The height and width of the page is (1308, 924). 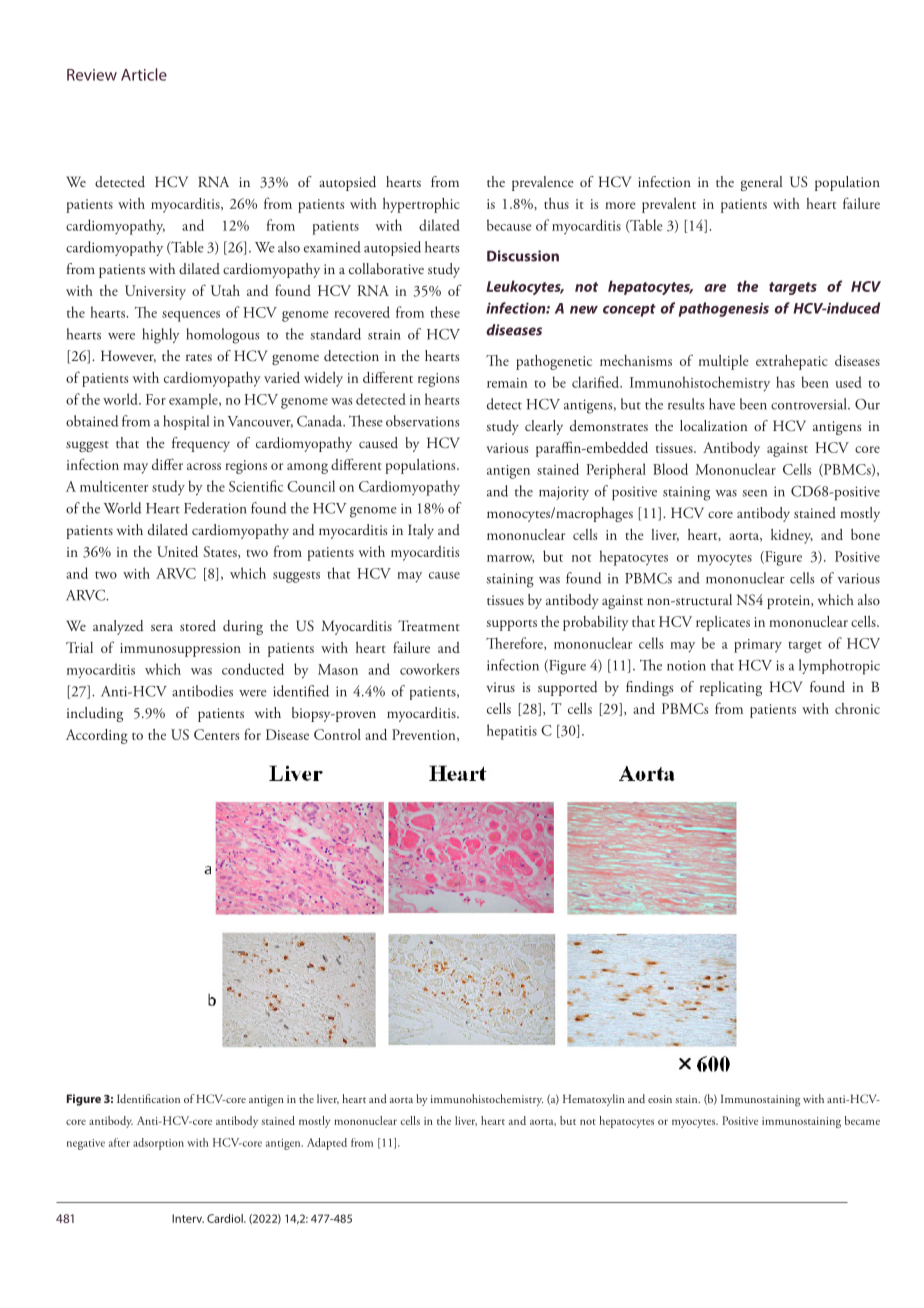 I want to click on sera, so click(x=162, y=627).
